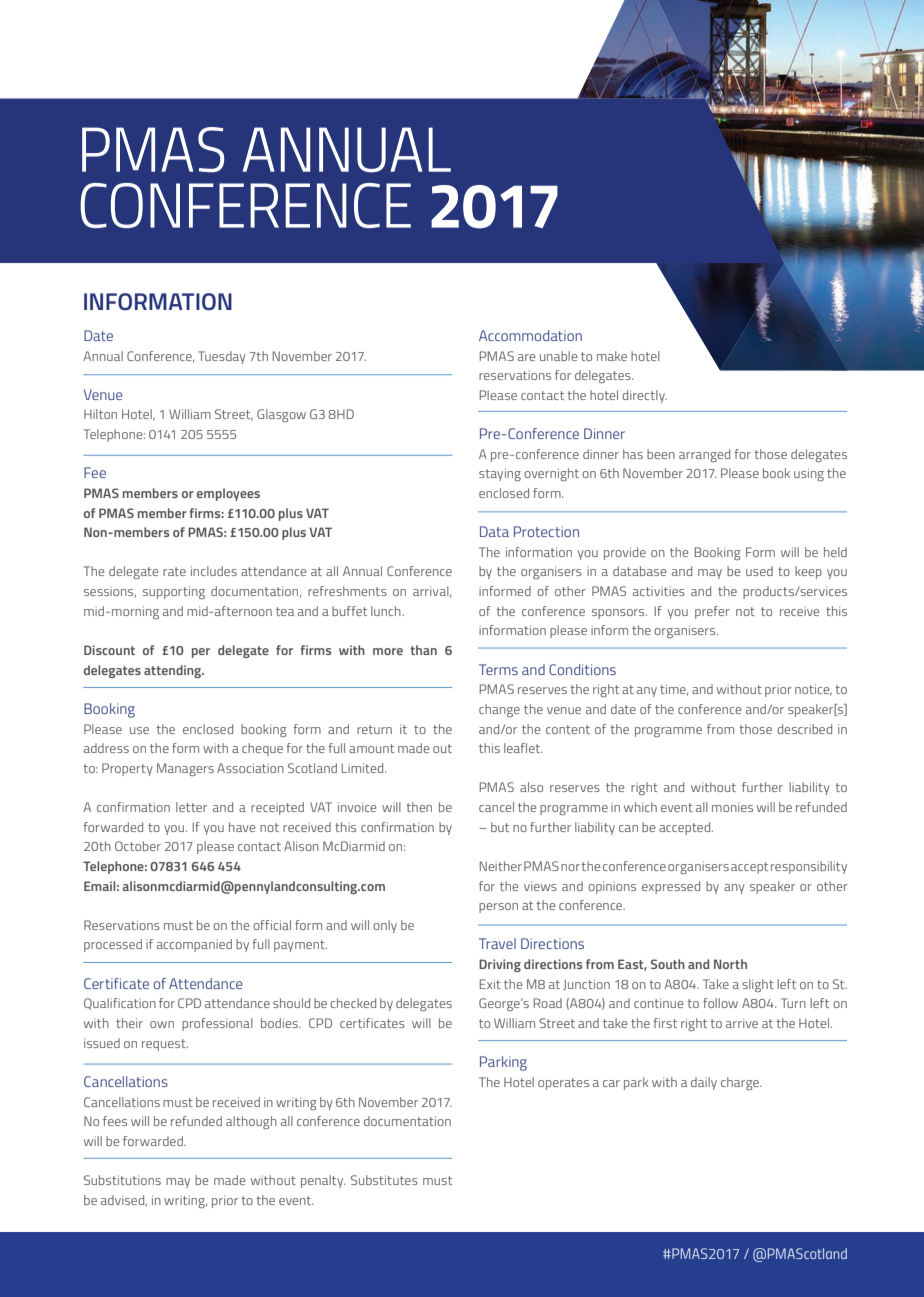 The width and height of the document is (924, 1297). I want to click on directly, so click(644, 396).
